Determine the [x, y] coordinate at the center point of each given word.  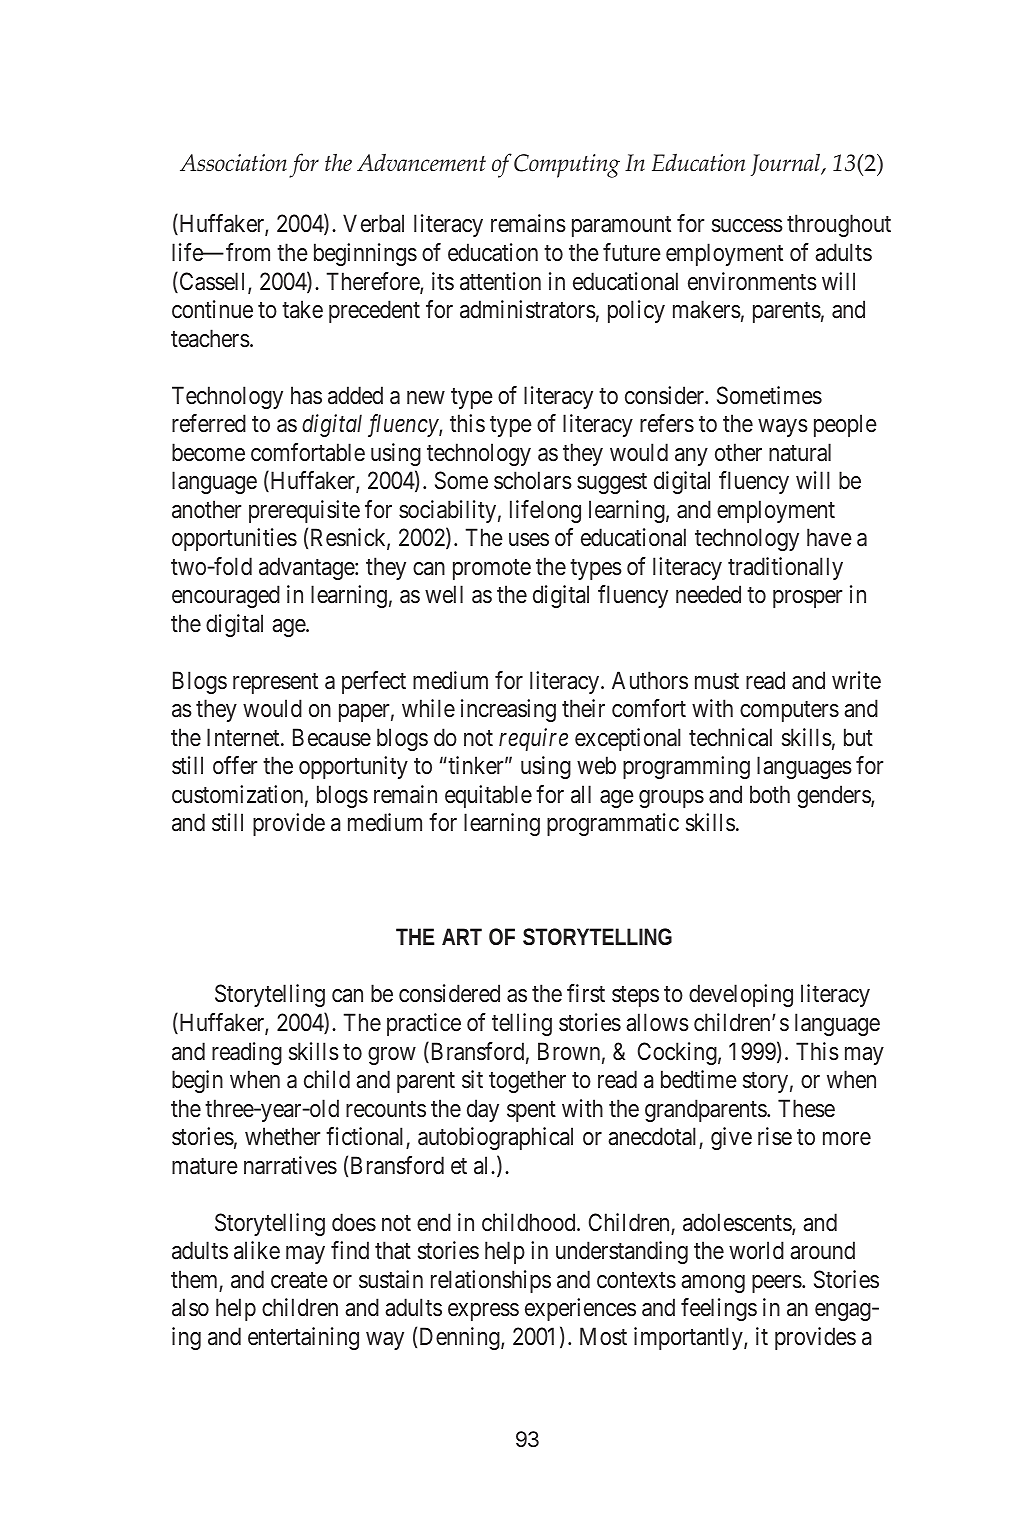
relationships [491, 1281]
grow [392, 1056]
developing [741, 995]
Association [233, 163]
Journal [787, 164]
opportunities [234, 539]
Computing [567, 166]
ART [462, 936]
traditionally [785, 568]
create [299, 1280]
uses [529, 540]
